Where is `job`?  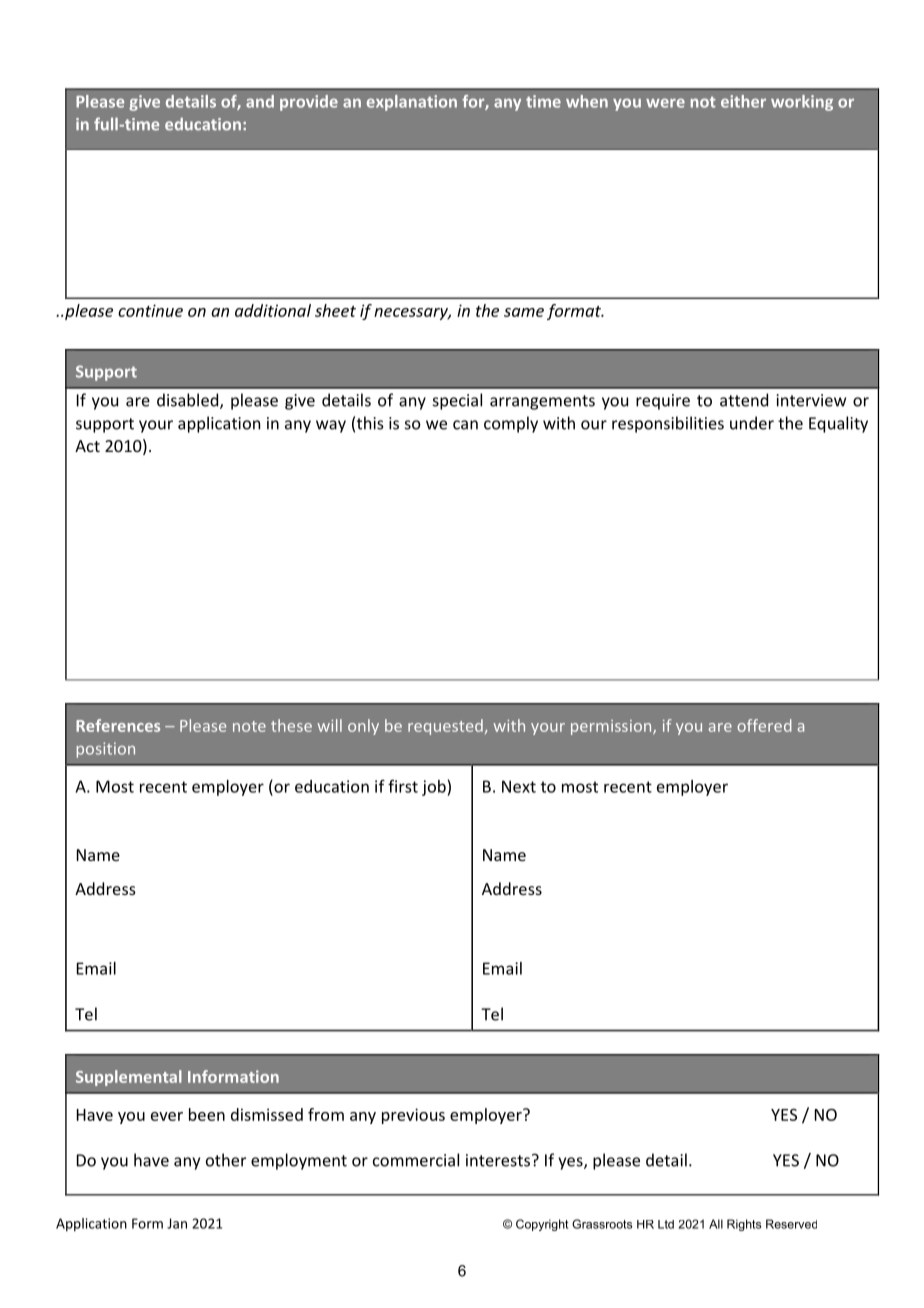
job is located at coordinates (435, 788).
